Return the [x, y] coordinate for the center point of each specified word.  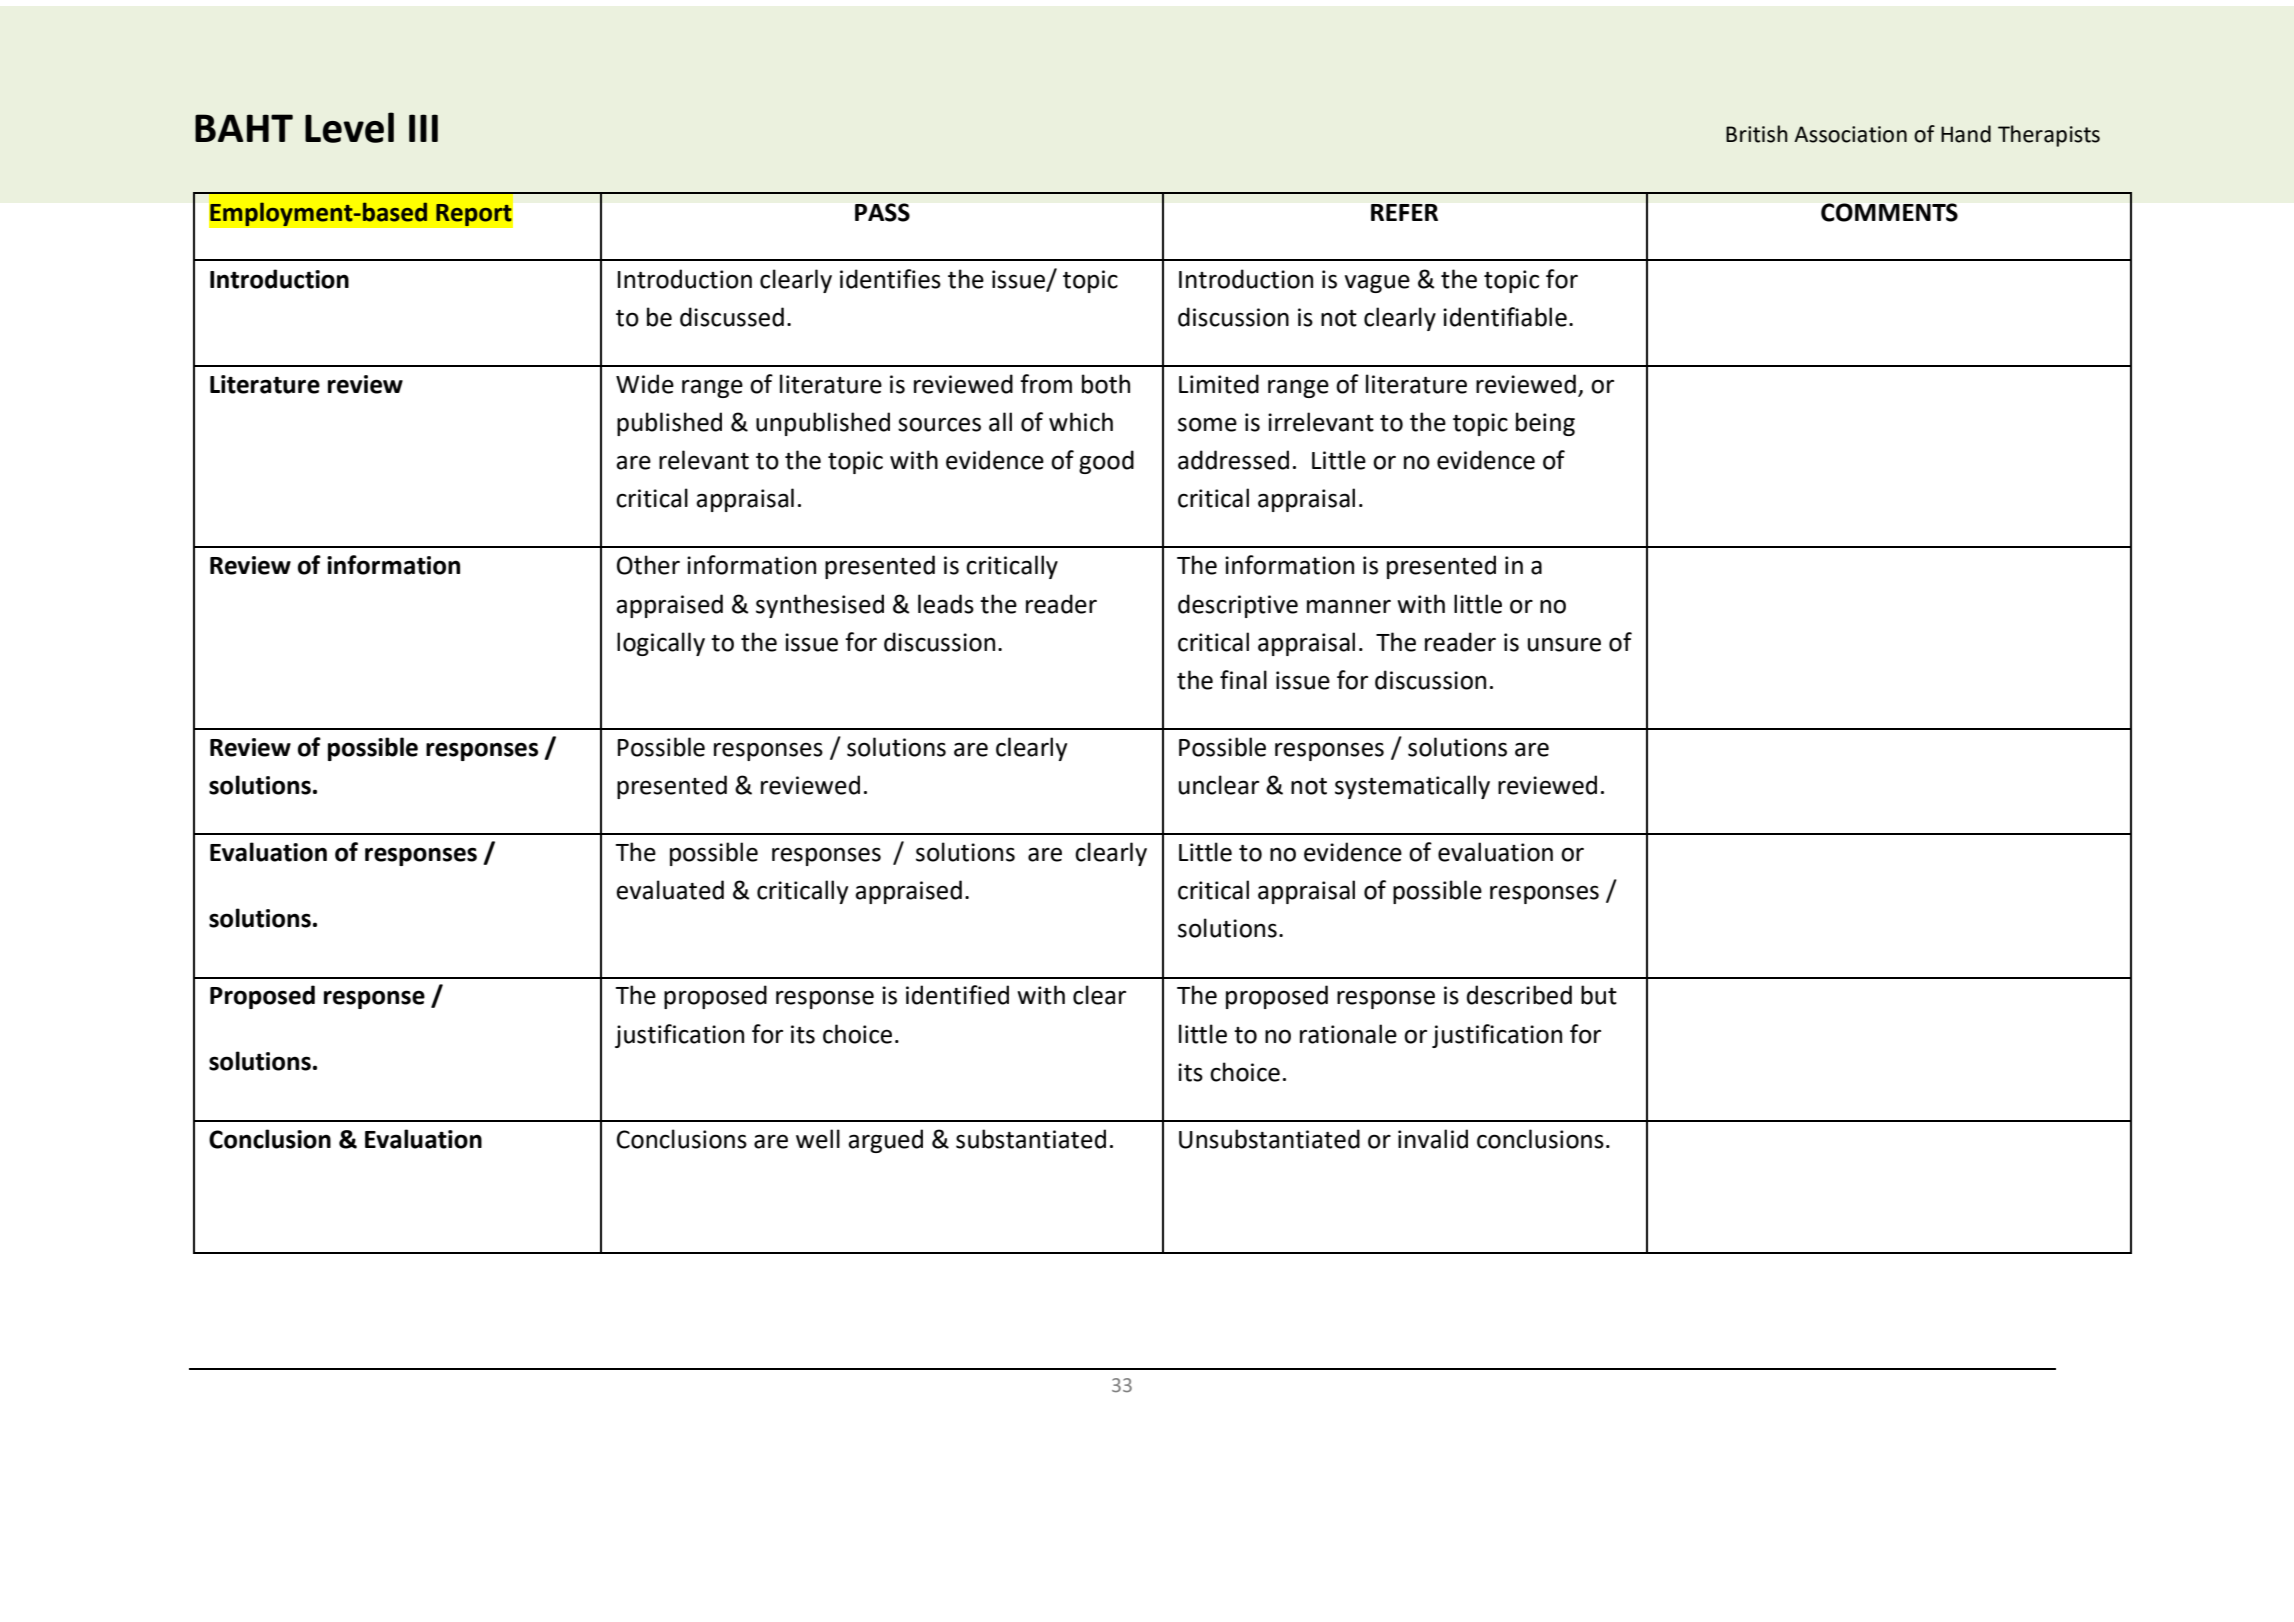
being [1545, 424]
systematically [1412, 787]
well [818, 1139]
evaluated [670, 890]
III [423, 128]
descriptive [1238, 606]
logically [661, 644]
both [1106, 384]
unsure [1564, 644]
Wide [645, 384]
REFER [1404, 212]
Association [1850, 134]
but [1599, 995]
